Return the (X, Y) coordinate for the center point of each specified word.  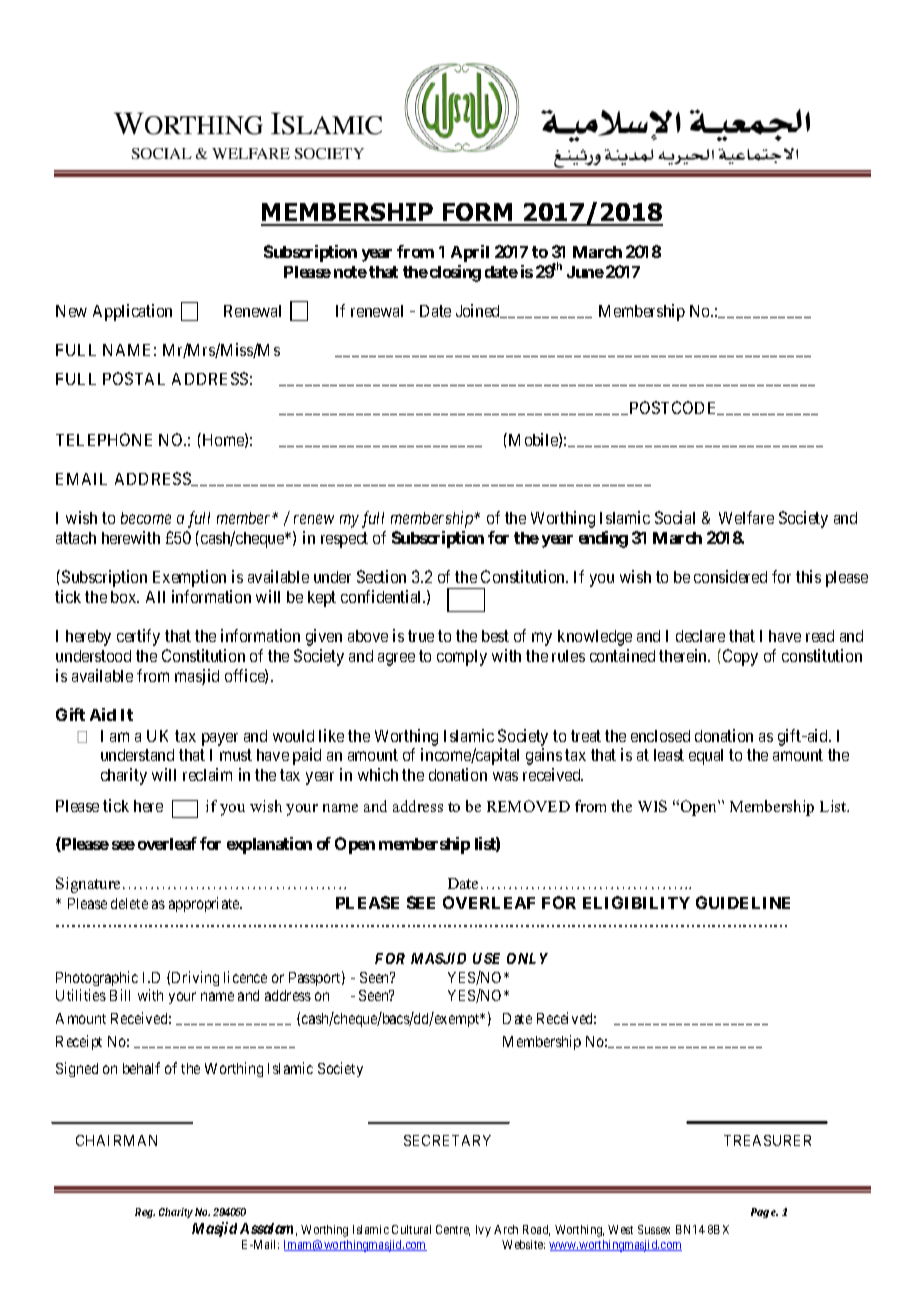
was (505, 776)
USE (486, 958)
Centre (453, 1230)
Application (132, 312)
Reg (145, 1213)
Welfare (746, 517)
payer (220, 739)
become (146, 518)
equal (706, 757)
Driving (195, 978)
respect (344, 540)
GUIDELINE (743, 902)
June (585, 272)
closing (455, 273)
